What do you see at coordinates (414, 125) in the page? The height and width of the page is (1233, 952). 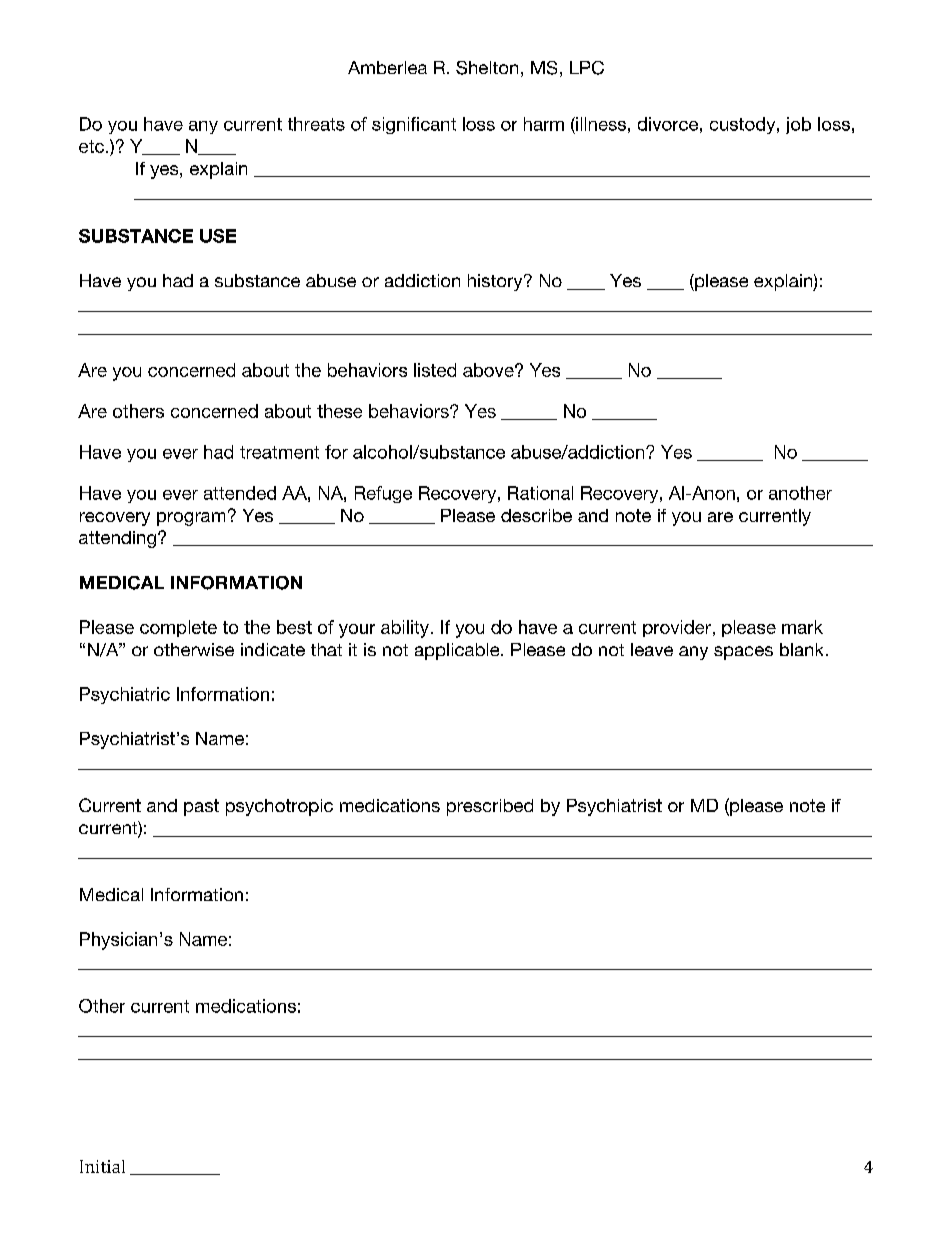 I see `significant` at bounding box center [414, 125].
